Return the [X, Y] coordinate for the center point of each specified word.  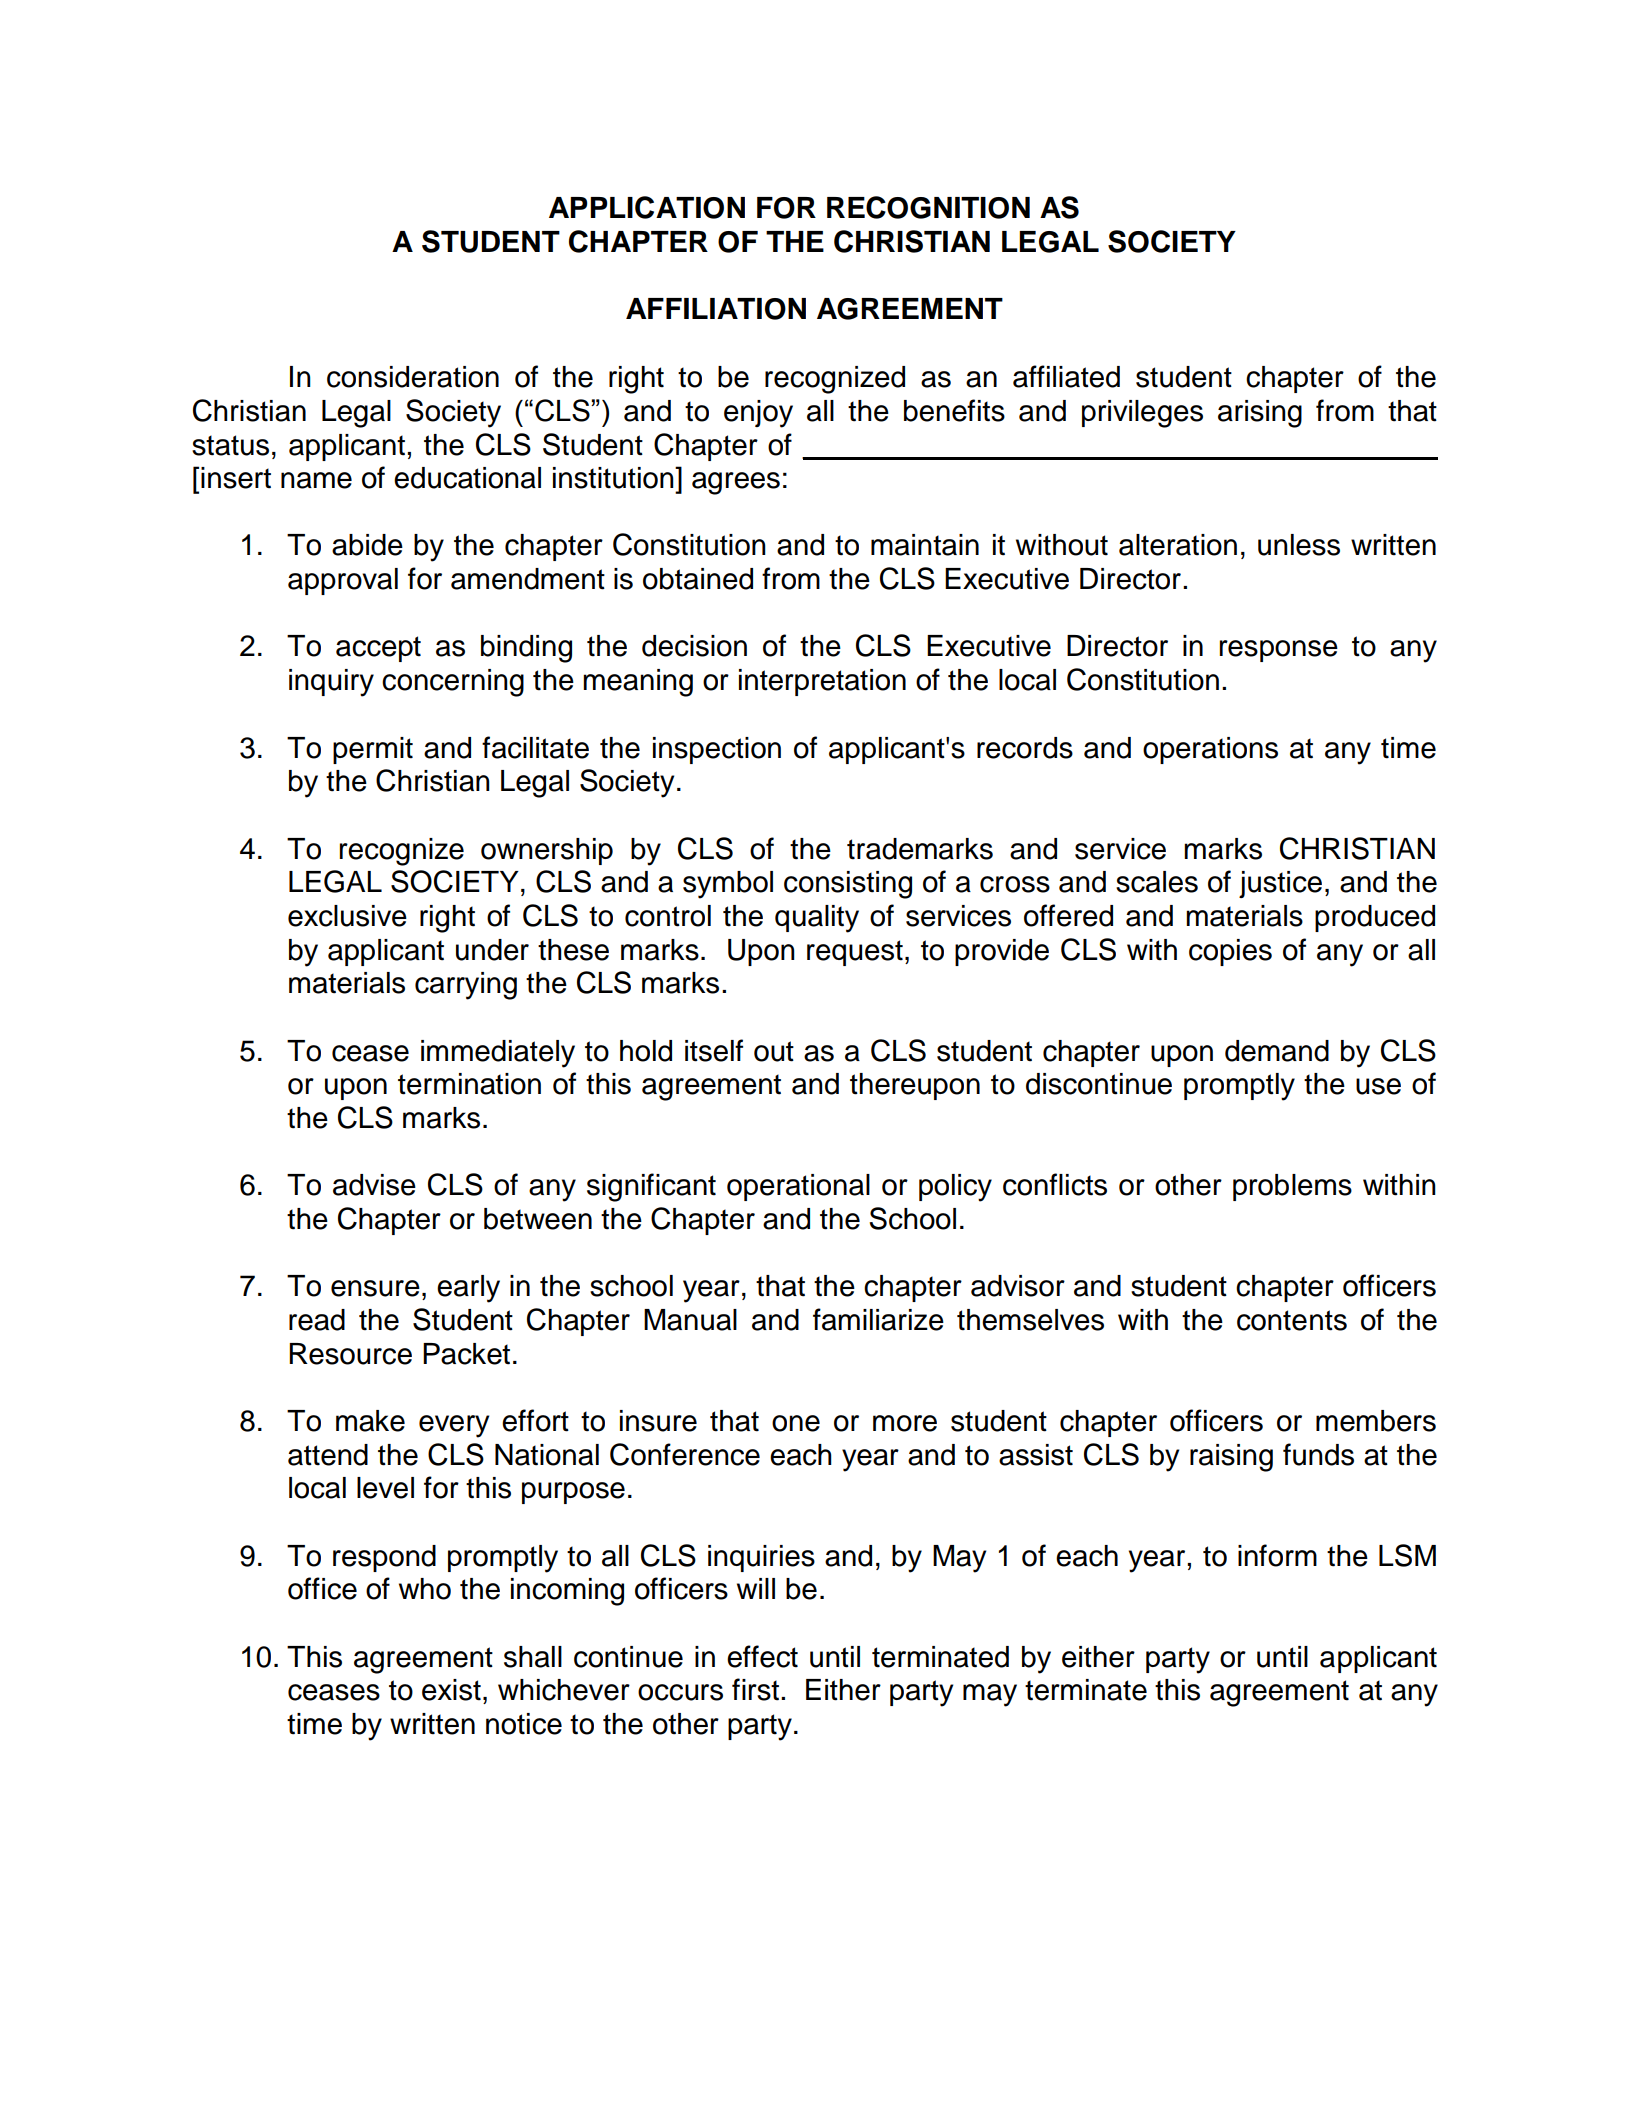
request [855, 953]
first [755, 1689]
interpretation [822, 682]
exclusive [347, 916]
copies [1230, 952]
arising [1260, 414]
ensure [375, 1288]
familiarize [878, 1319]
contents [1292, 1320]
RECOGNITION [928, 207]
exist [451, 1690]
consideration [413, 377]
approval [343, 581]
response [1279, 651]
